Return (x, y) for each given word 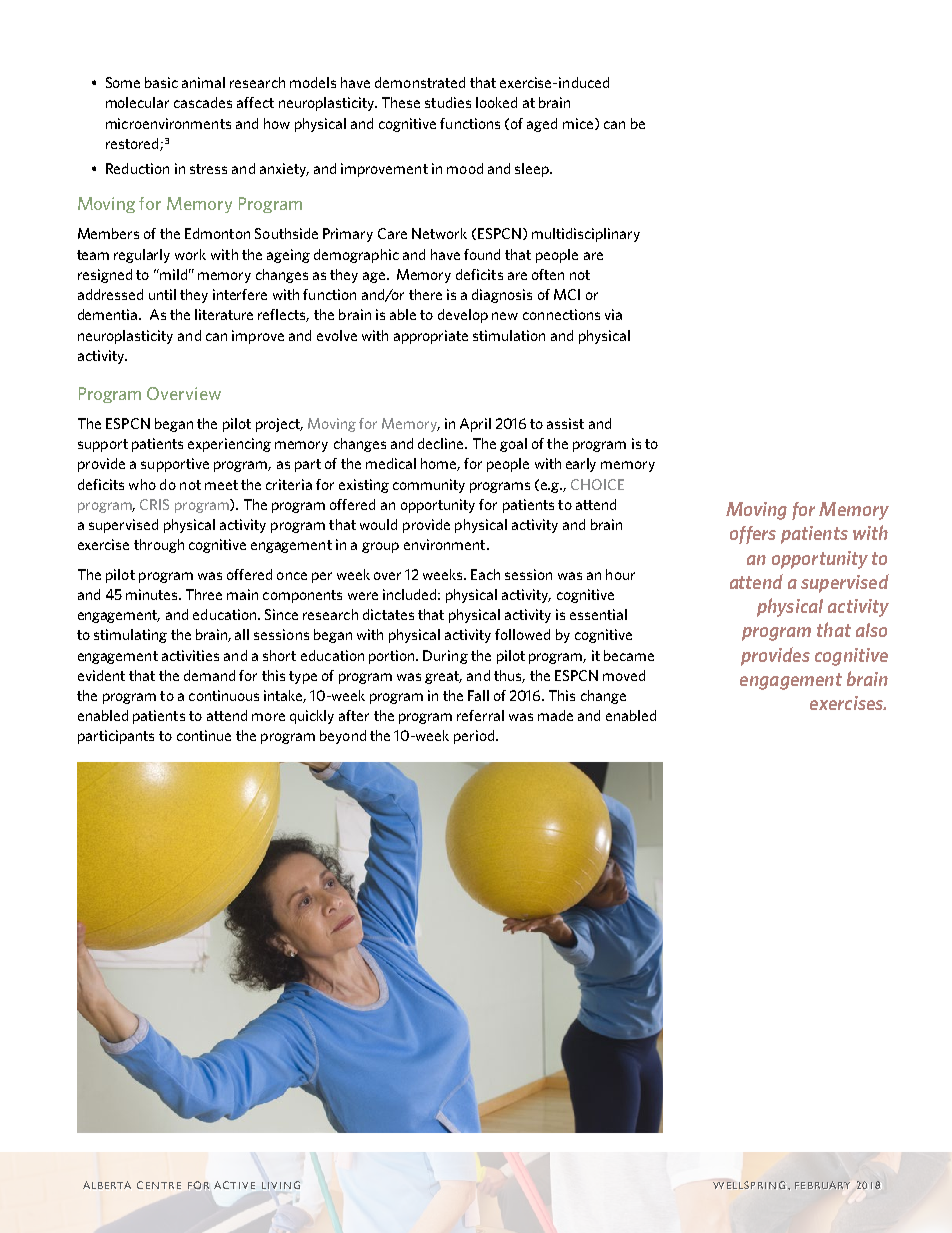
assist (565, 423)
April (475, 425)
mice (578, 123)
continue (204, 735)
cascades (203, 102)
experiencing (229, 445)
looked (496, 102)
